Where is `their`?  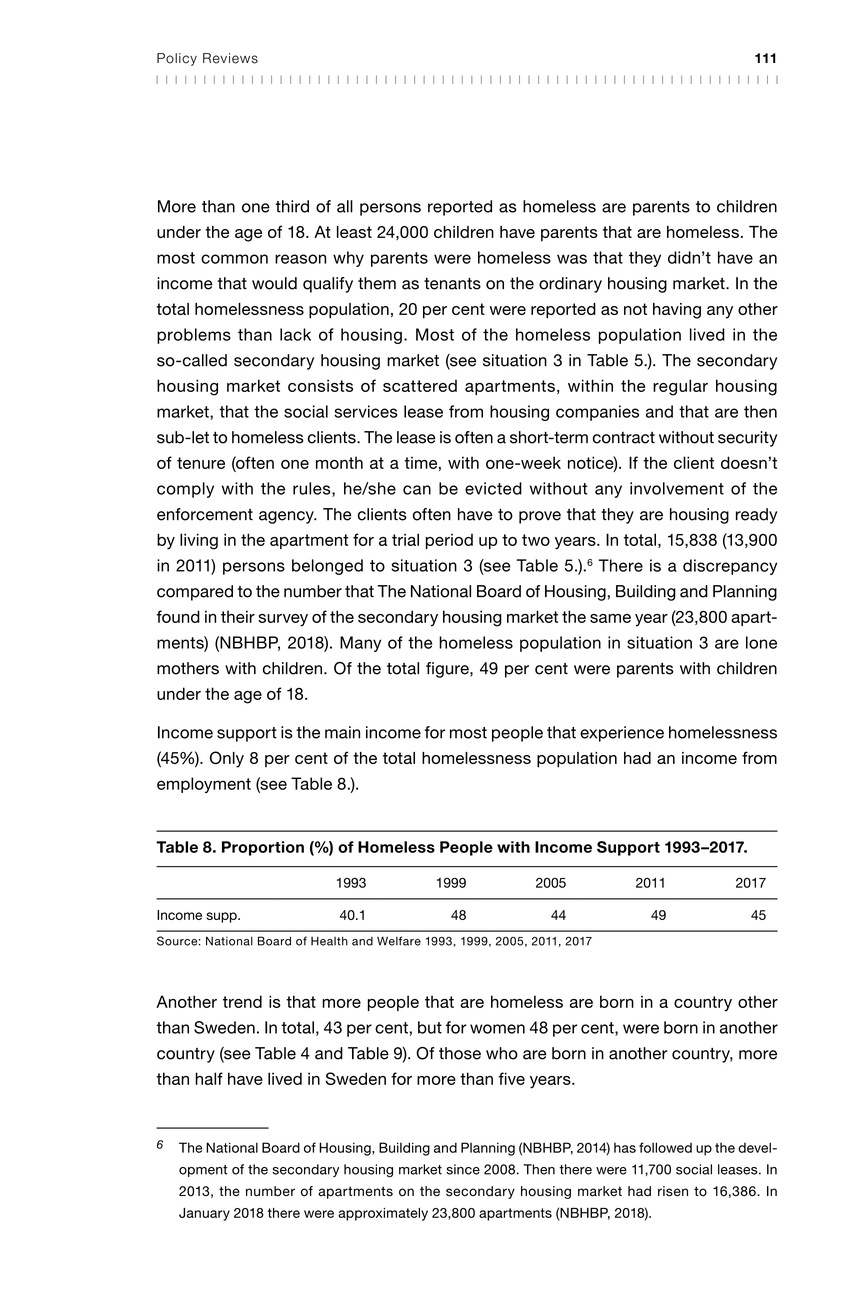 their is located at coordinates (238, 616).
